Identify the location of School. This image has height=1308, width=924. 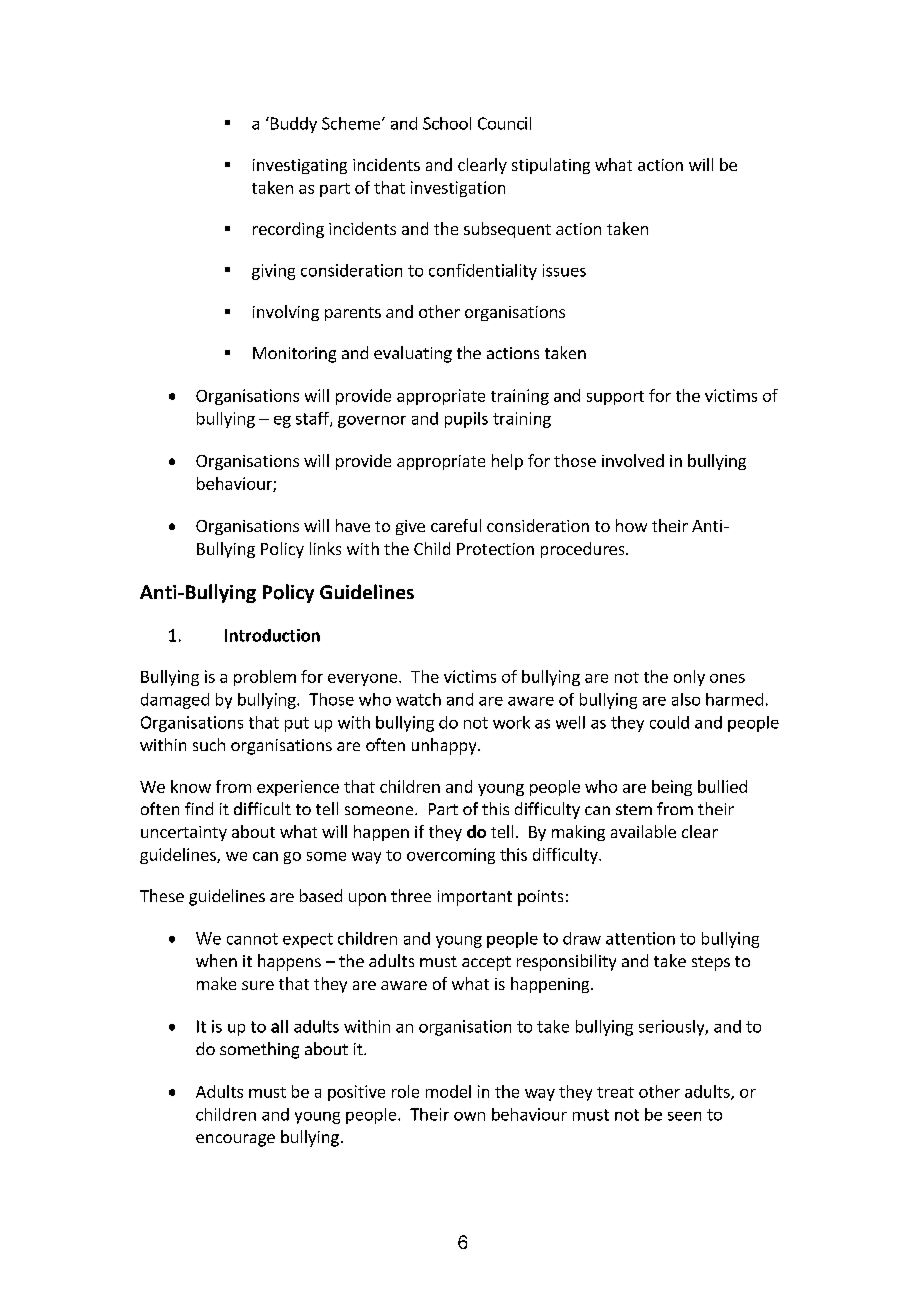
(447, 123).
